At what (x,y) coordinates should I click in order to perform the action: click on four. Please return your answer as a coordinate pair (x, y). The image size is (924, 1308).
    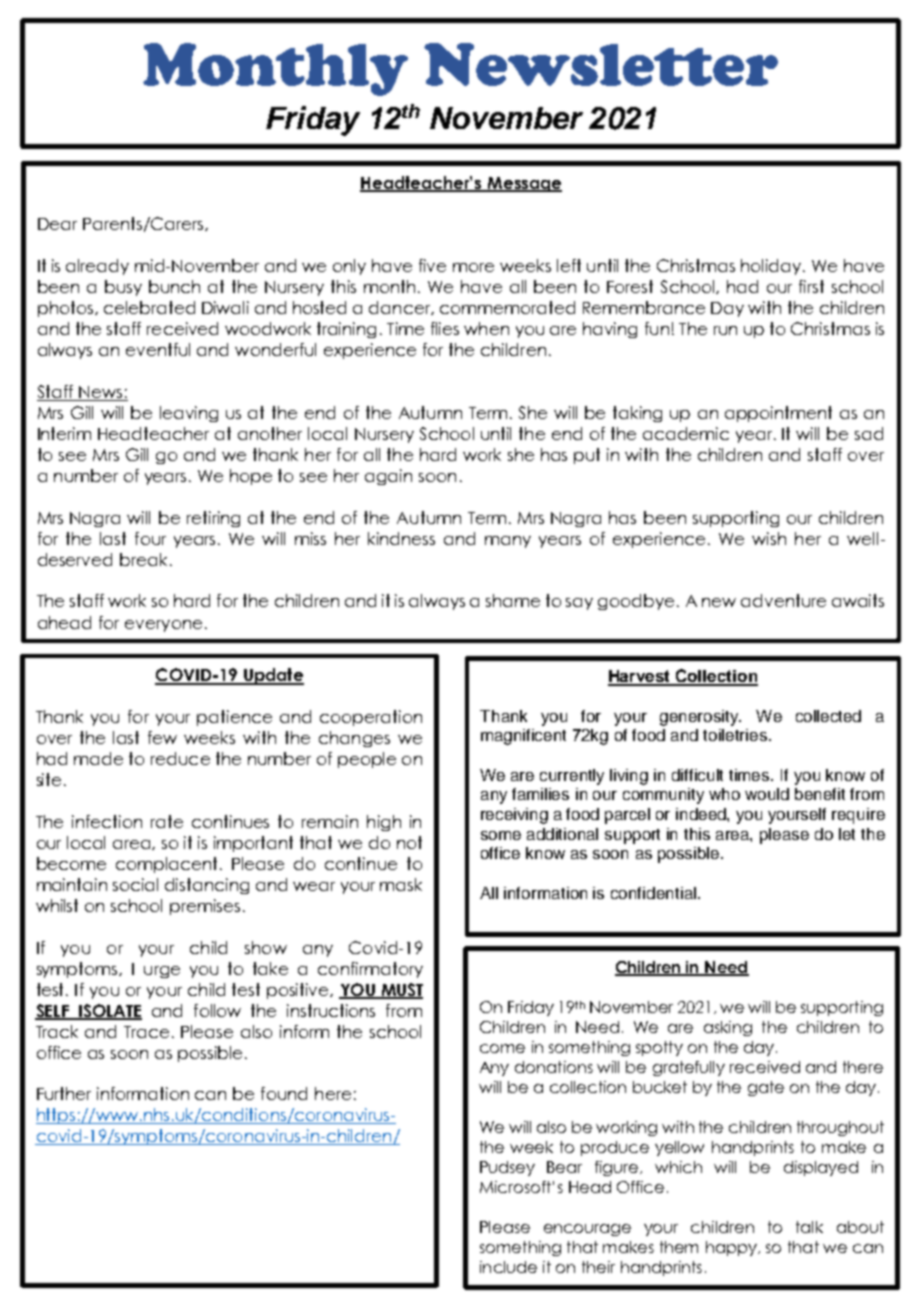
    Looking at the image, I should click on (150, 538).
